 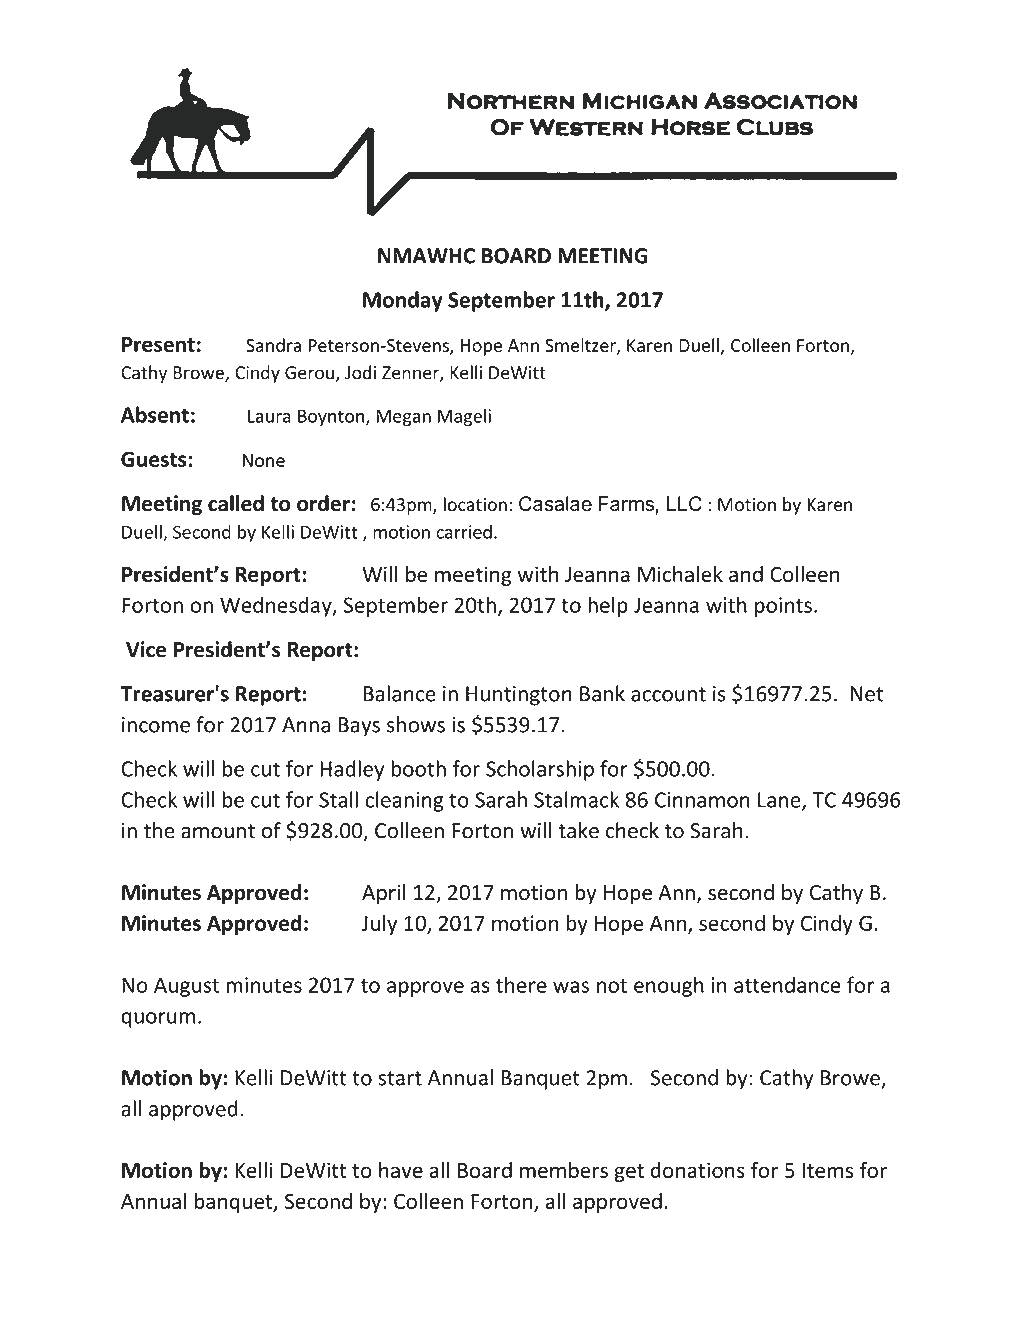 I want to click on members, so click(x=564, y=1170).
